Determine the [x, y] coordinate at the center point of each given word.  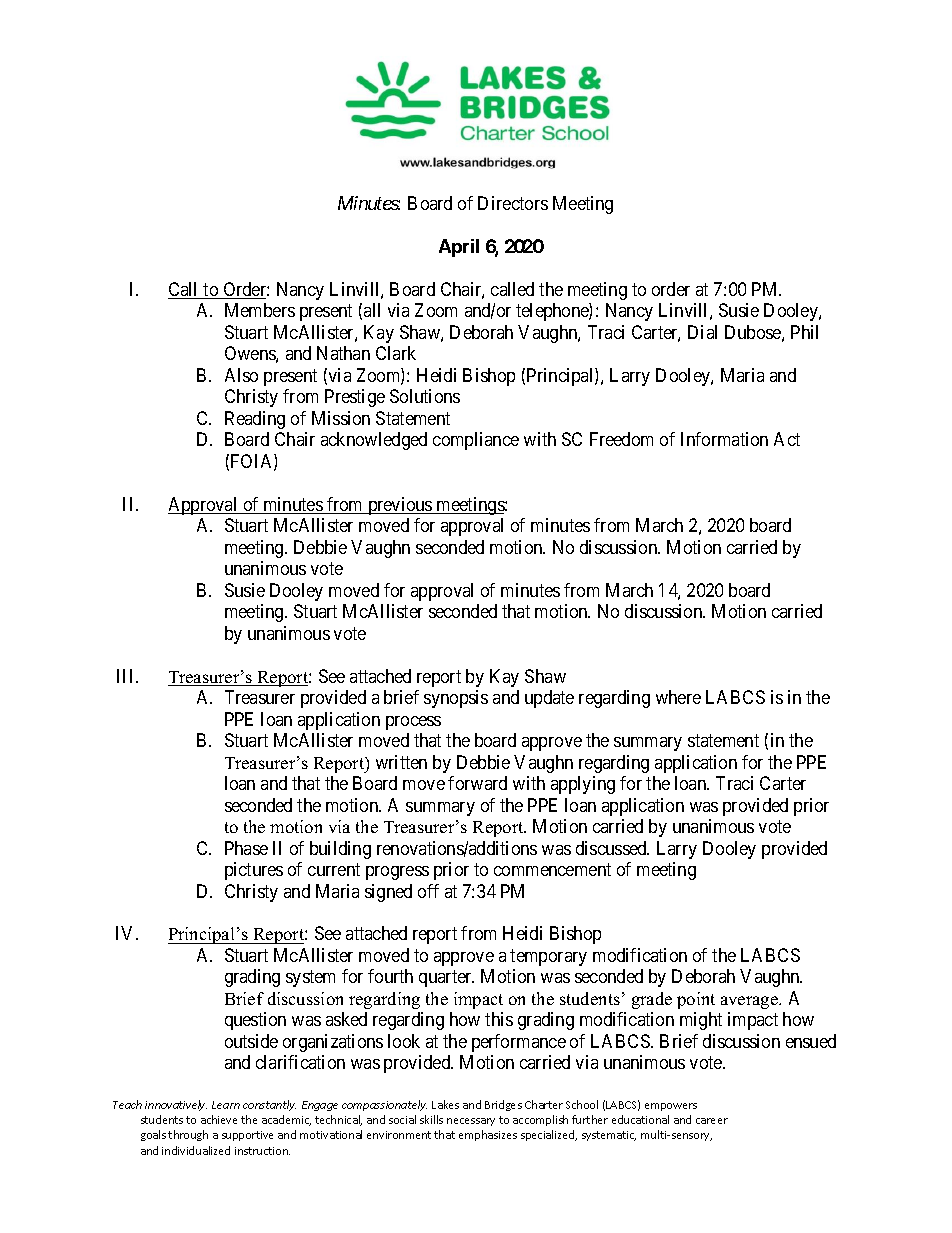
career [712, 1121]
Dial [702, 332]
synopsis [456, 699]
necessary [471, 1122]
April [459, 248]
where [678, 697]
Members [260, 310]
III [127, 676]
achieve [219, 1119]
